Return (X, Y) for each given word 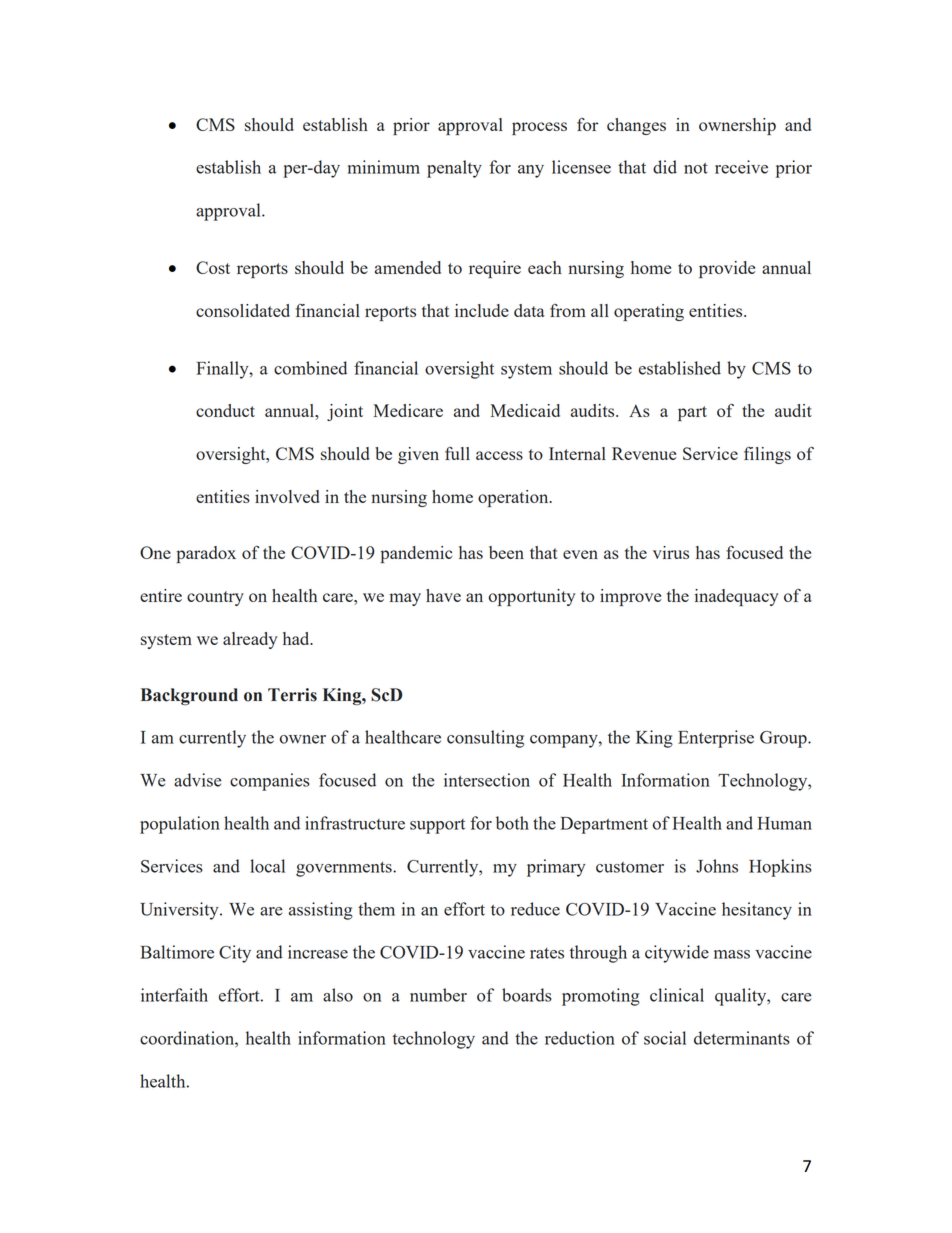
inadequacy (736, 597)
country (215, 598)
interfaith (174, 995)
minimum (384, 167)
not (696, 168)
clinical (677, 995)
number (438, 995)
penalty (454, 169)
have (443, 595)
